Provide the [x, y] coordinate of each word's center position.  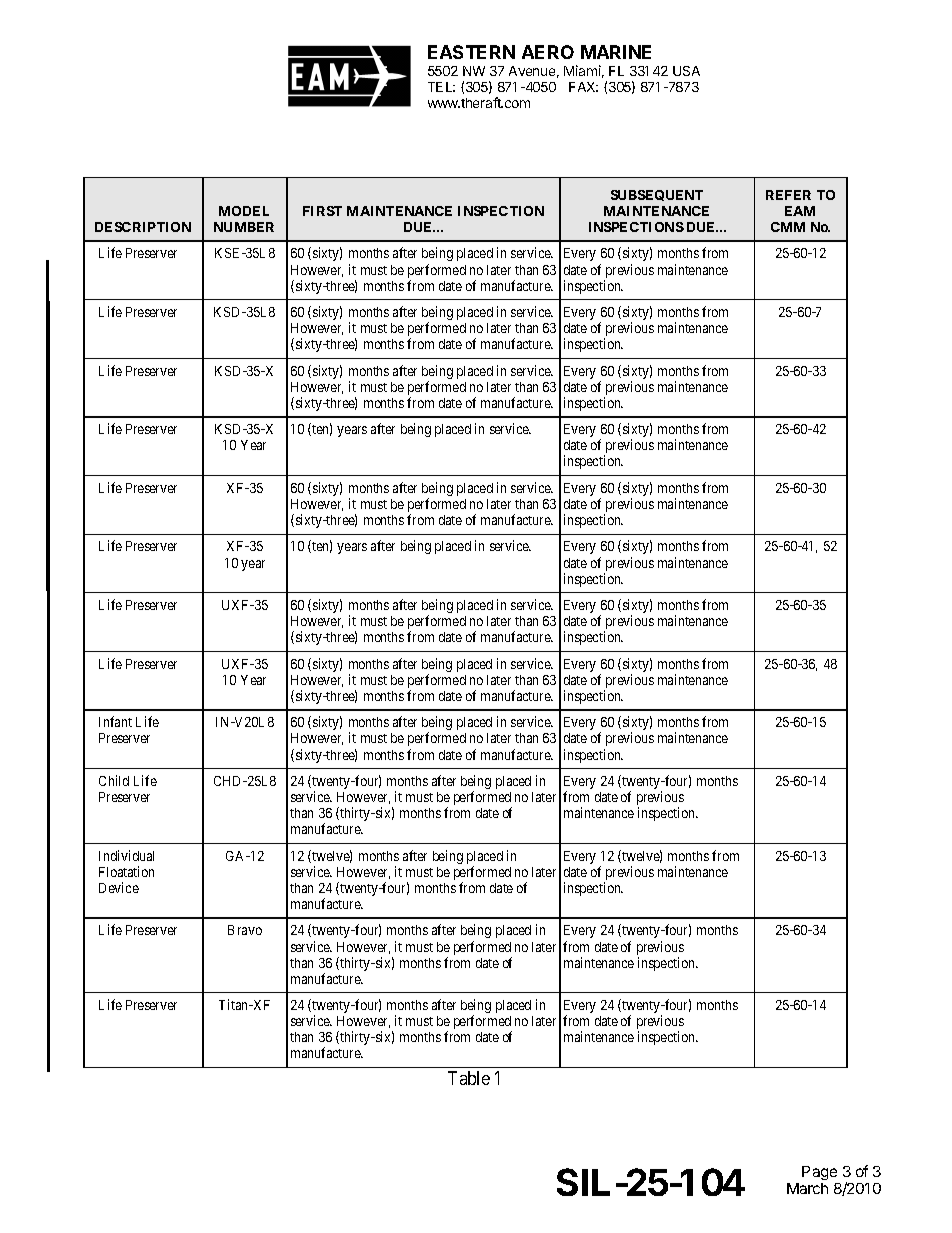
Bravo [245, 930]
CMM [788, 227]
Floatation [126, 871]
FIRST [322, 211]
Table [469, 1078]
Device [119, 887]
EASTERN [471, 52]
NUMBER [244, 227]
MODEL [244, 211]
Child [114, 780]
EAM [800, 211]
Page [819, 1173]
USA [686, 71]
